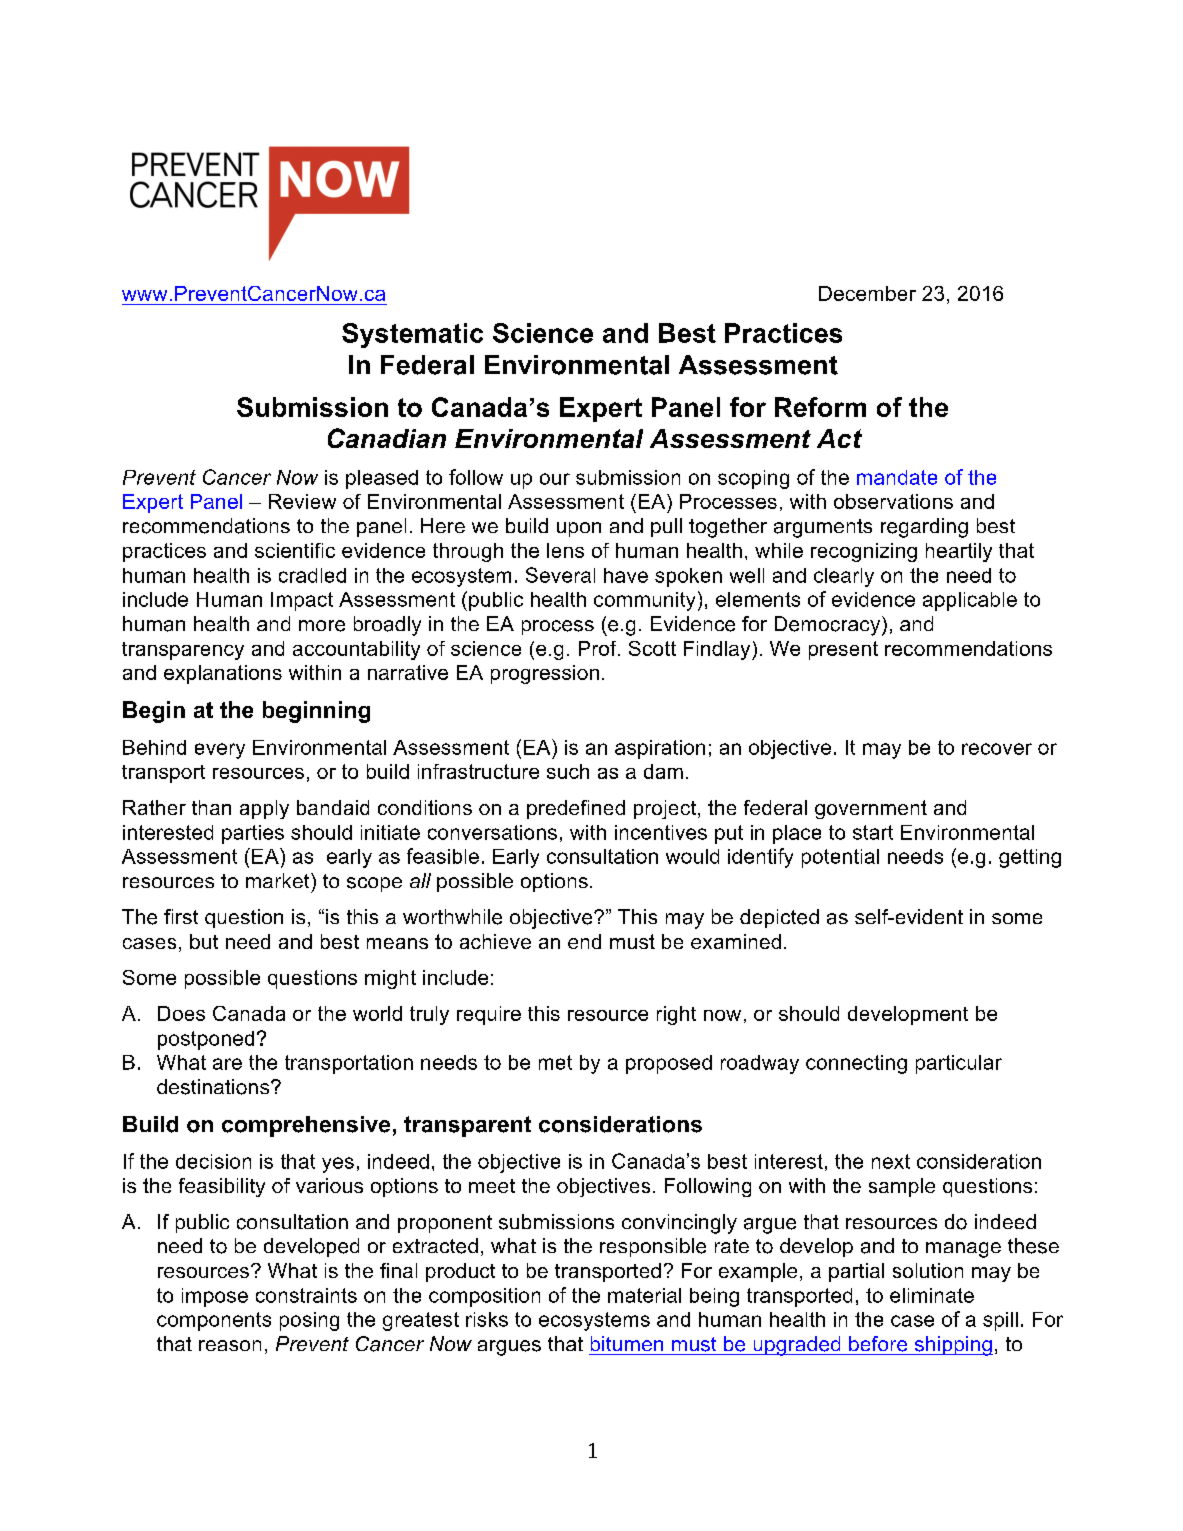 The height and width of the screenshot is (1531, 1183). What do you see at coordinates (676, 1015) in the screenshot?
I see `right` at bounding box center [676, 1015].
